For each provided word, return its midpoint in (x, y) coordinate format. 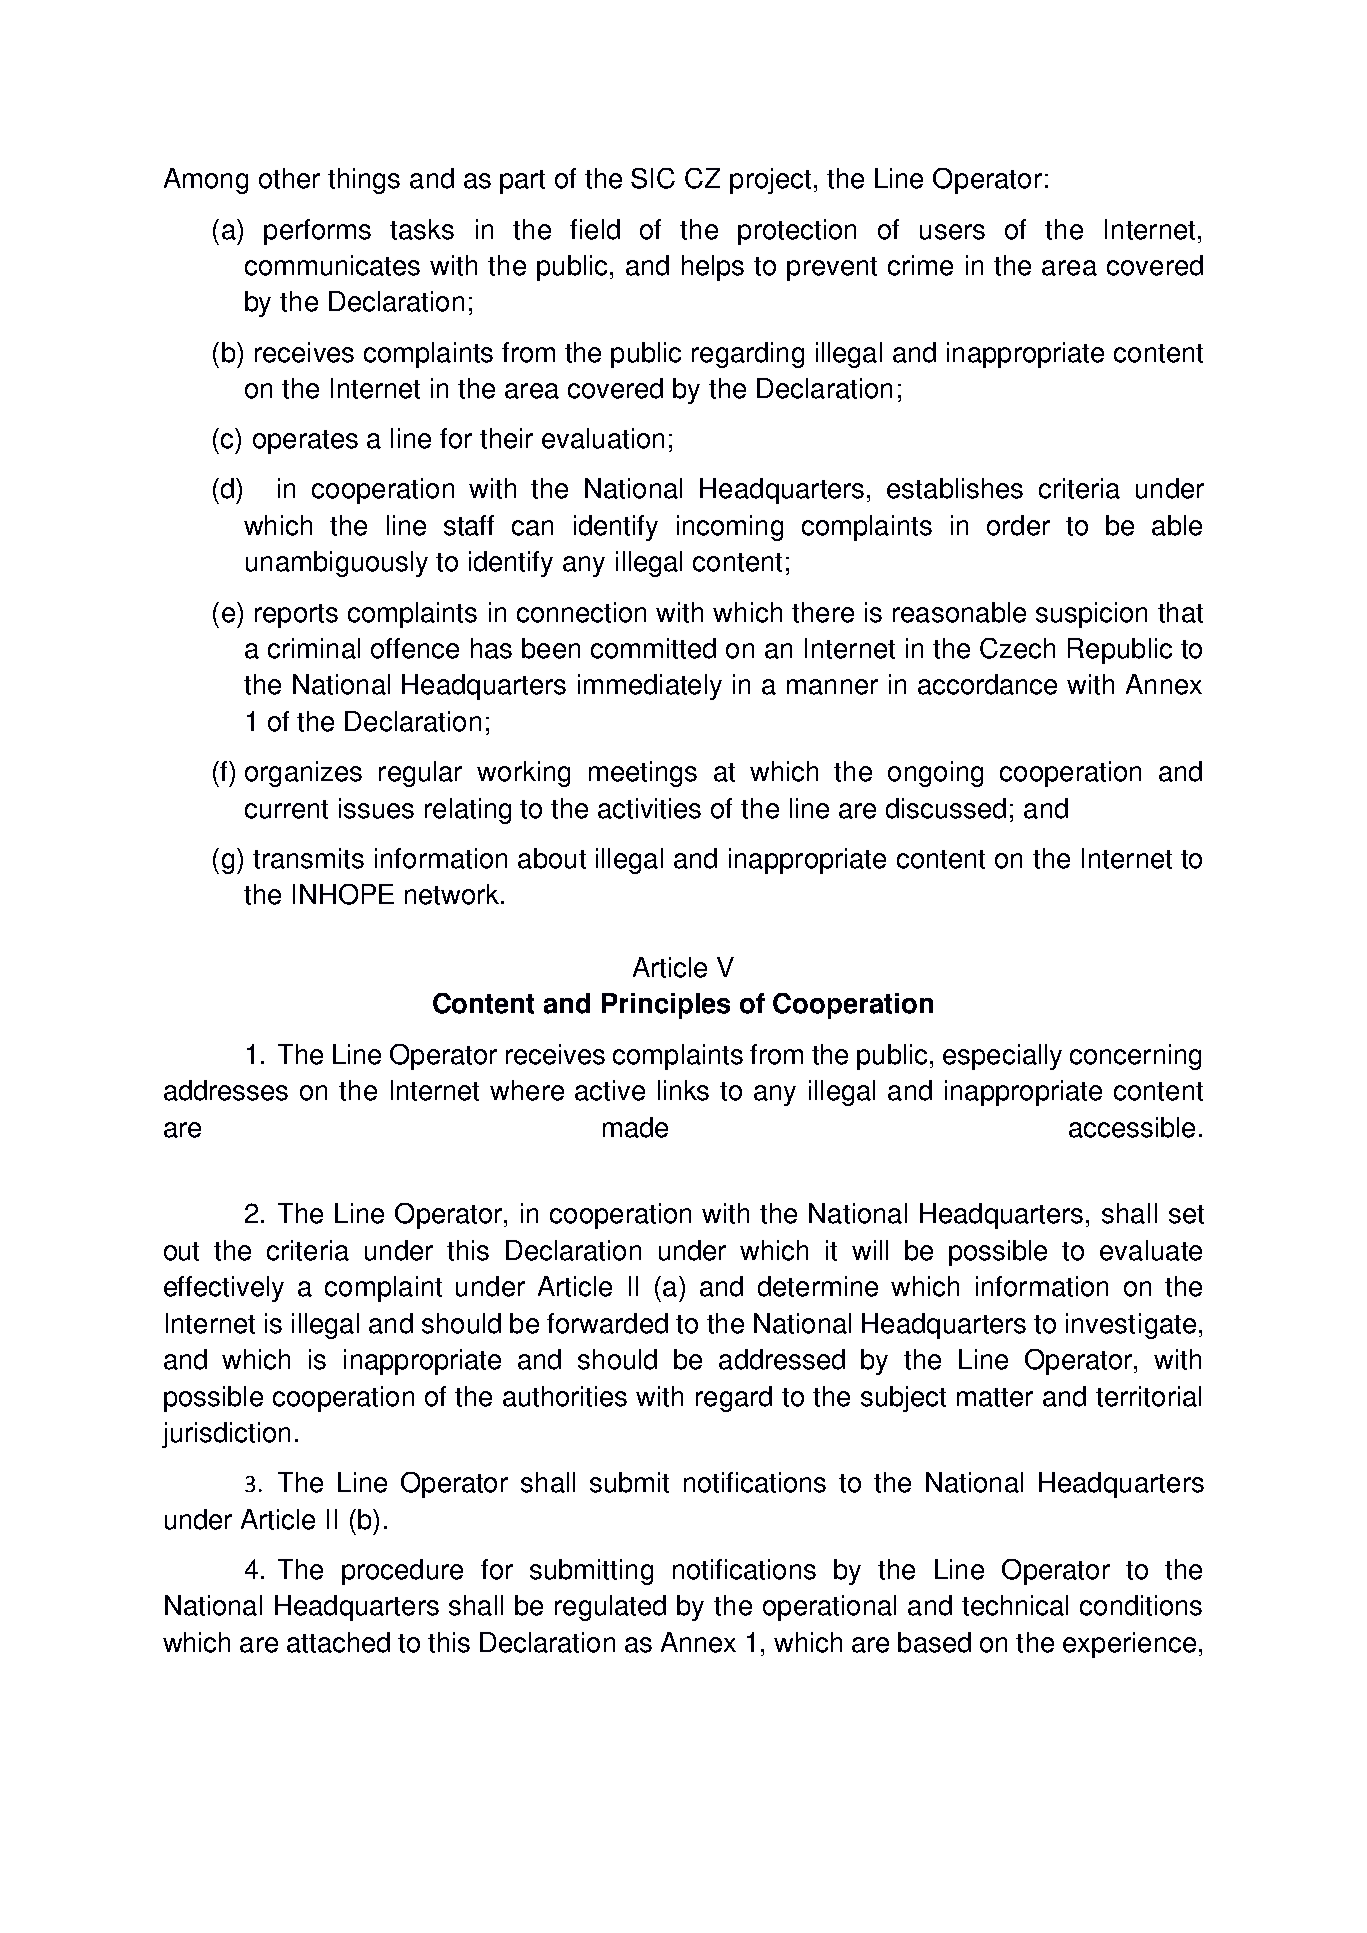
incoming (730, 528)
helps (713, 268)
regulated (610, 1608)
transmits (308, 858)
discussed (946, 808)
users (952, 232)
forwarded (607, 1323)
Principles (666, 1006)
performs (317, 232)
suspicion (1091, 615)
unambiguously (337, 564)
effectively (224, 1289)
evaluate (1151, 1250)
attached (338, 1642)
